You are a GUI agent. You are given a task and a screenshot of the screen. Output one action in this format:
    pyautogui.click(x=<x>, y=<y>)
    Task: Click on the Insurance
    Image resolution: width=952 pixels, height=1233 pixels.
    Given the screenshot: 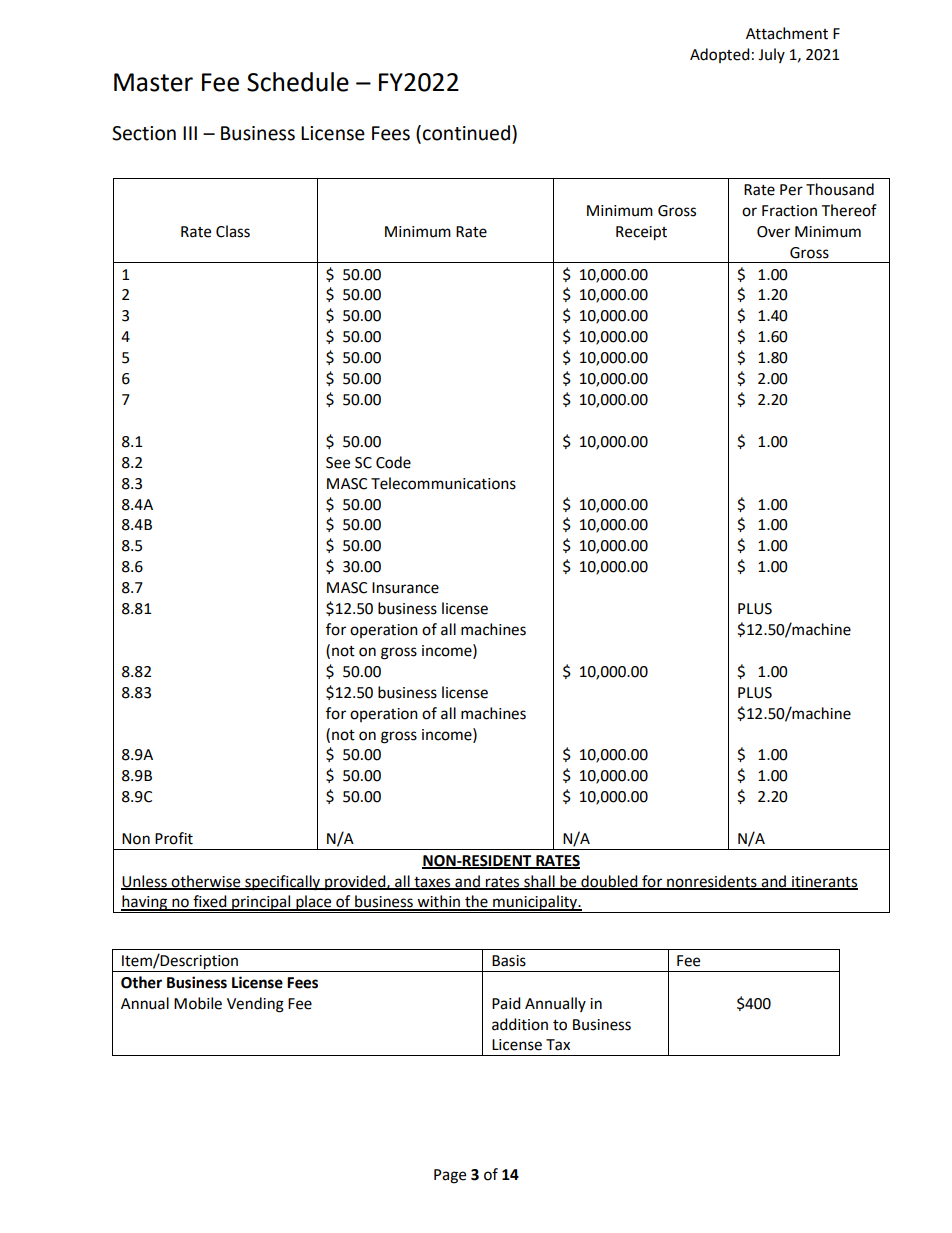 What is the action you would take?
    pyautogui.click(x=405, y=588)
